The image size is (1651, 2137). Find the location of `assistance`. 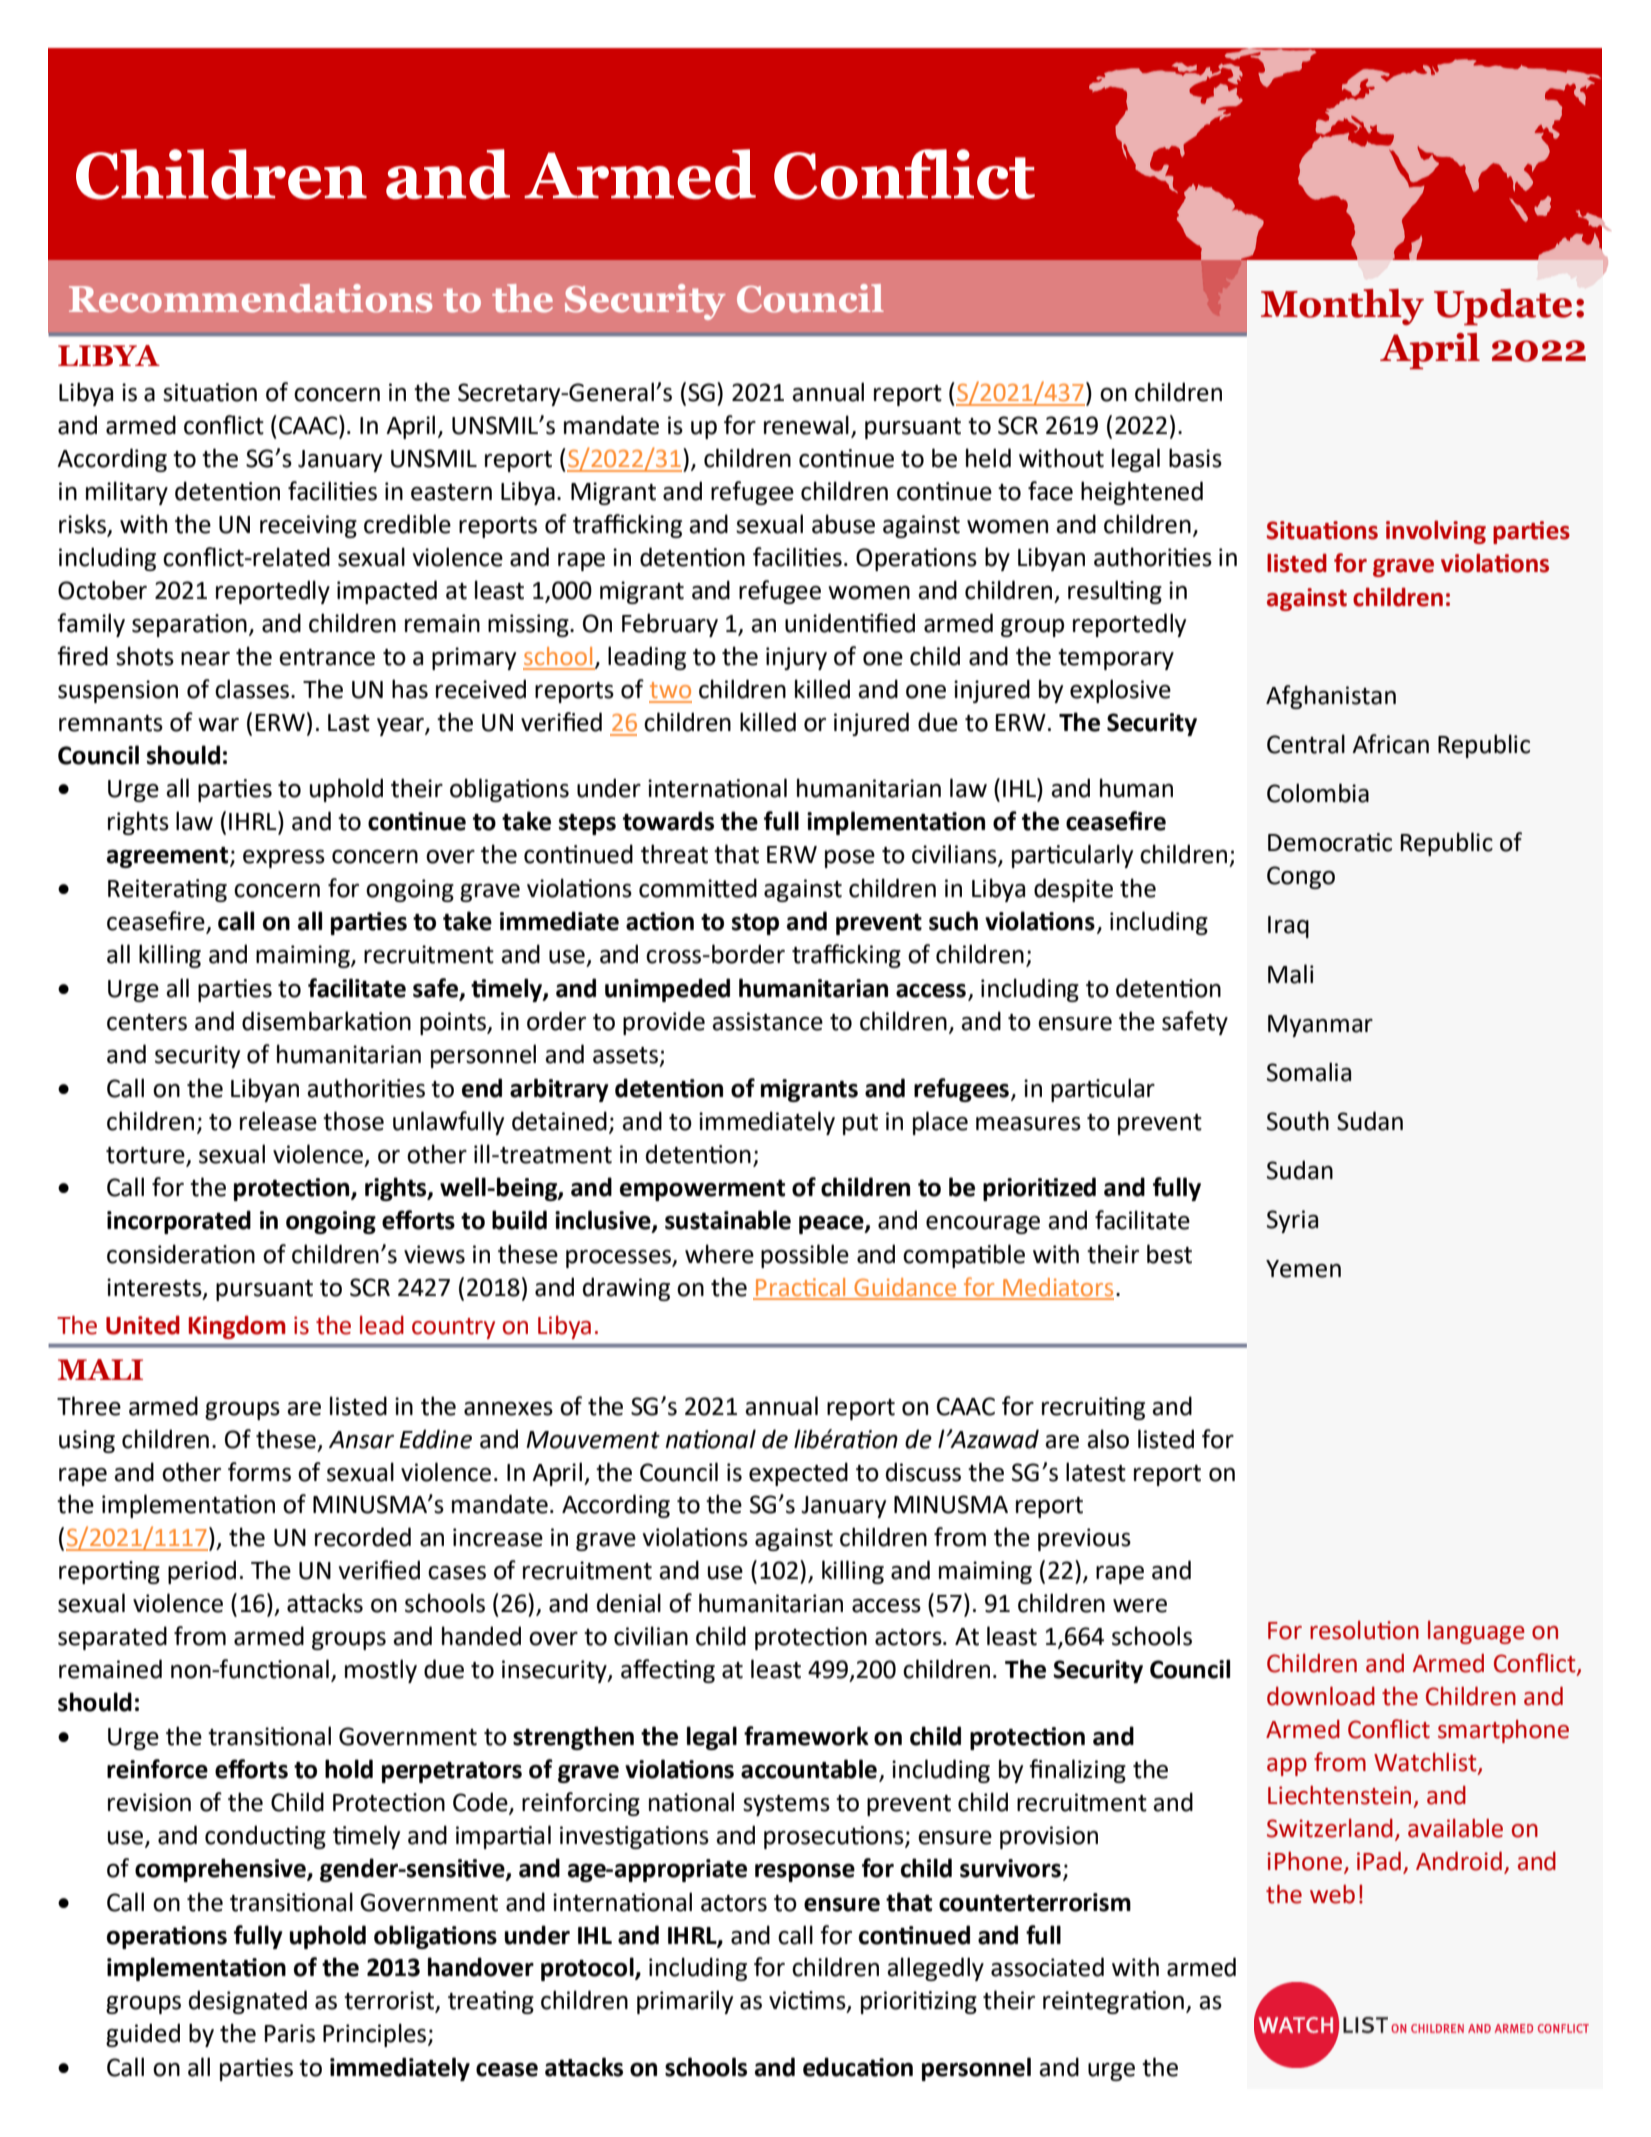

assistance is located at coordinates (767, 1021).
